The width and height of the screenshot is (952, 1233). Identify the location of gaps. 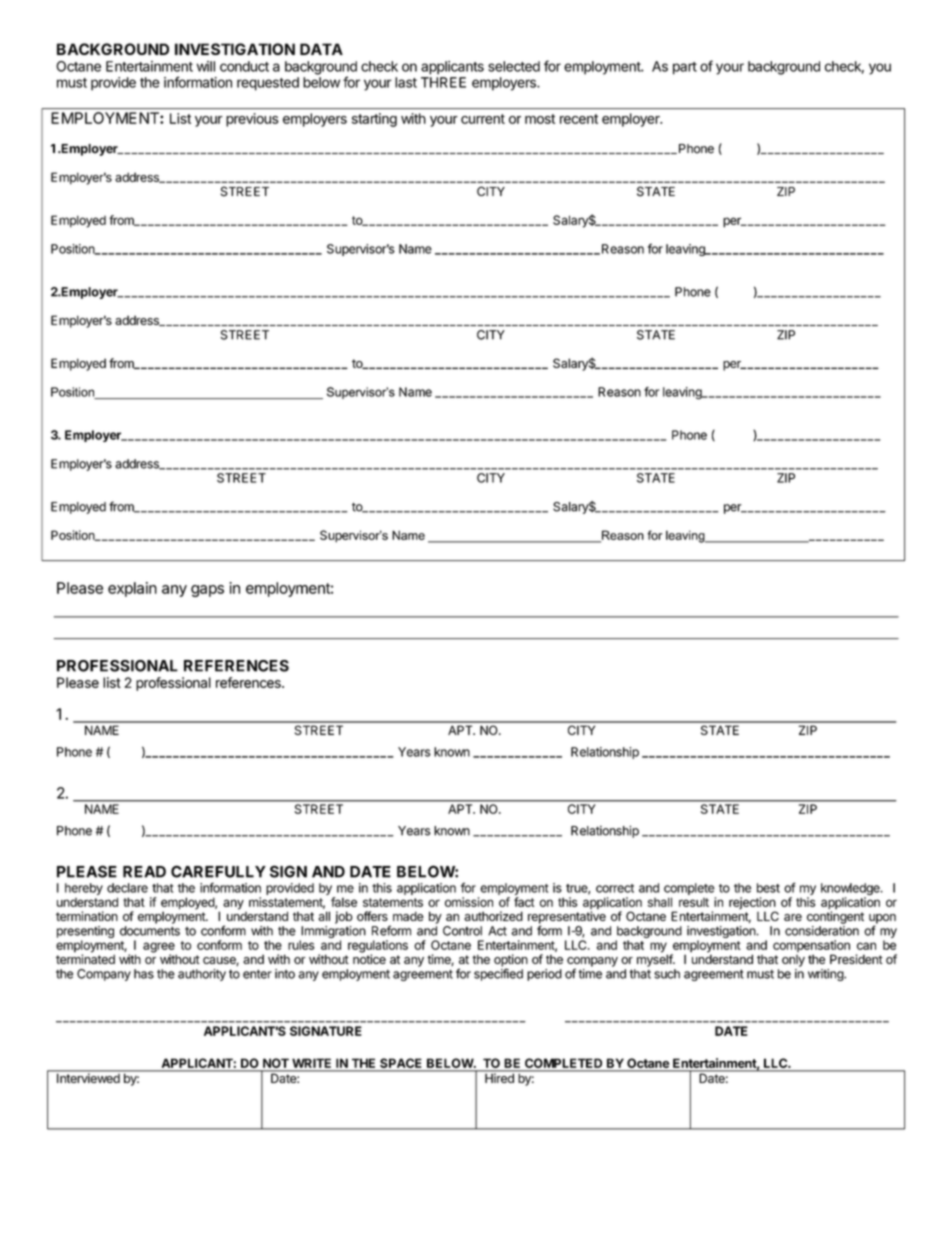
(207, 591).
